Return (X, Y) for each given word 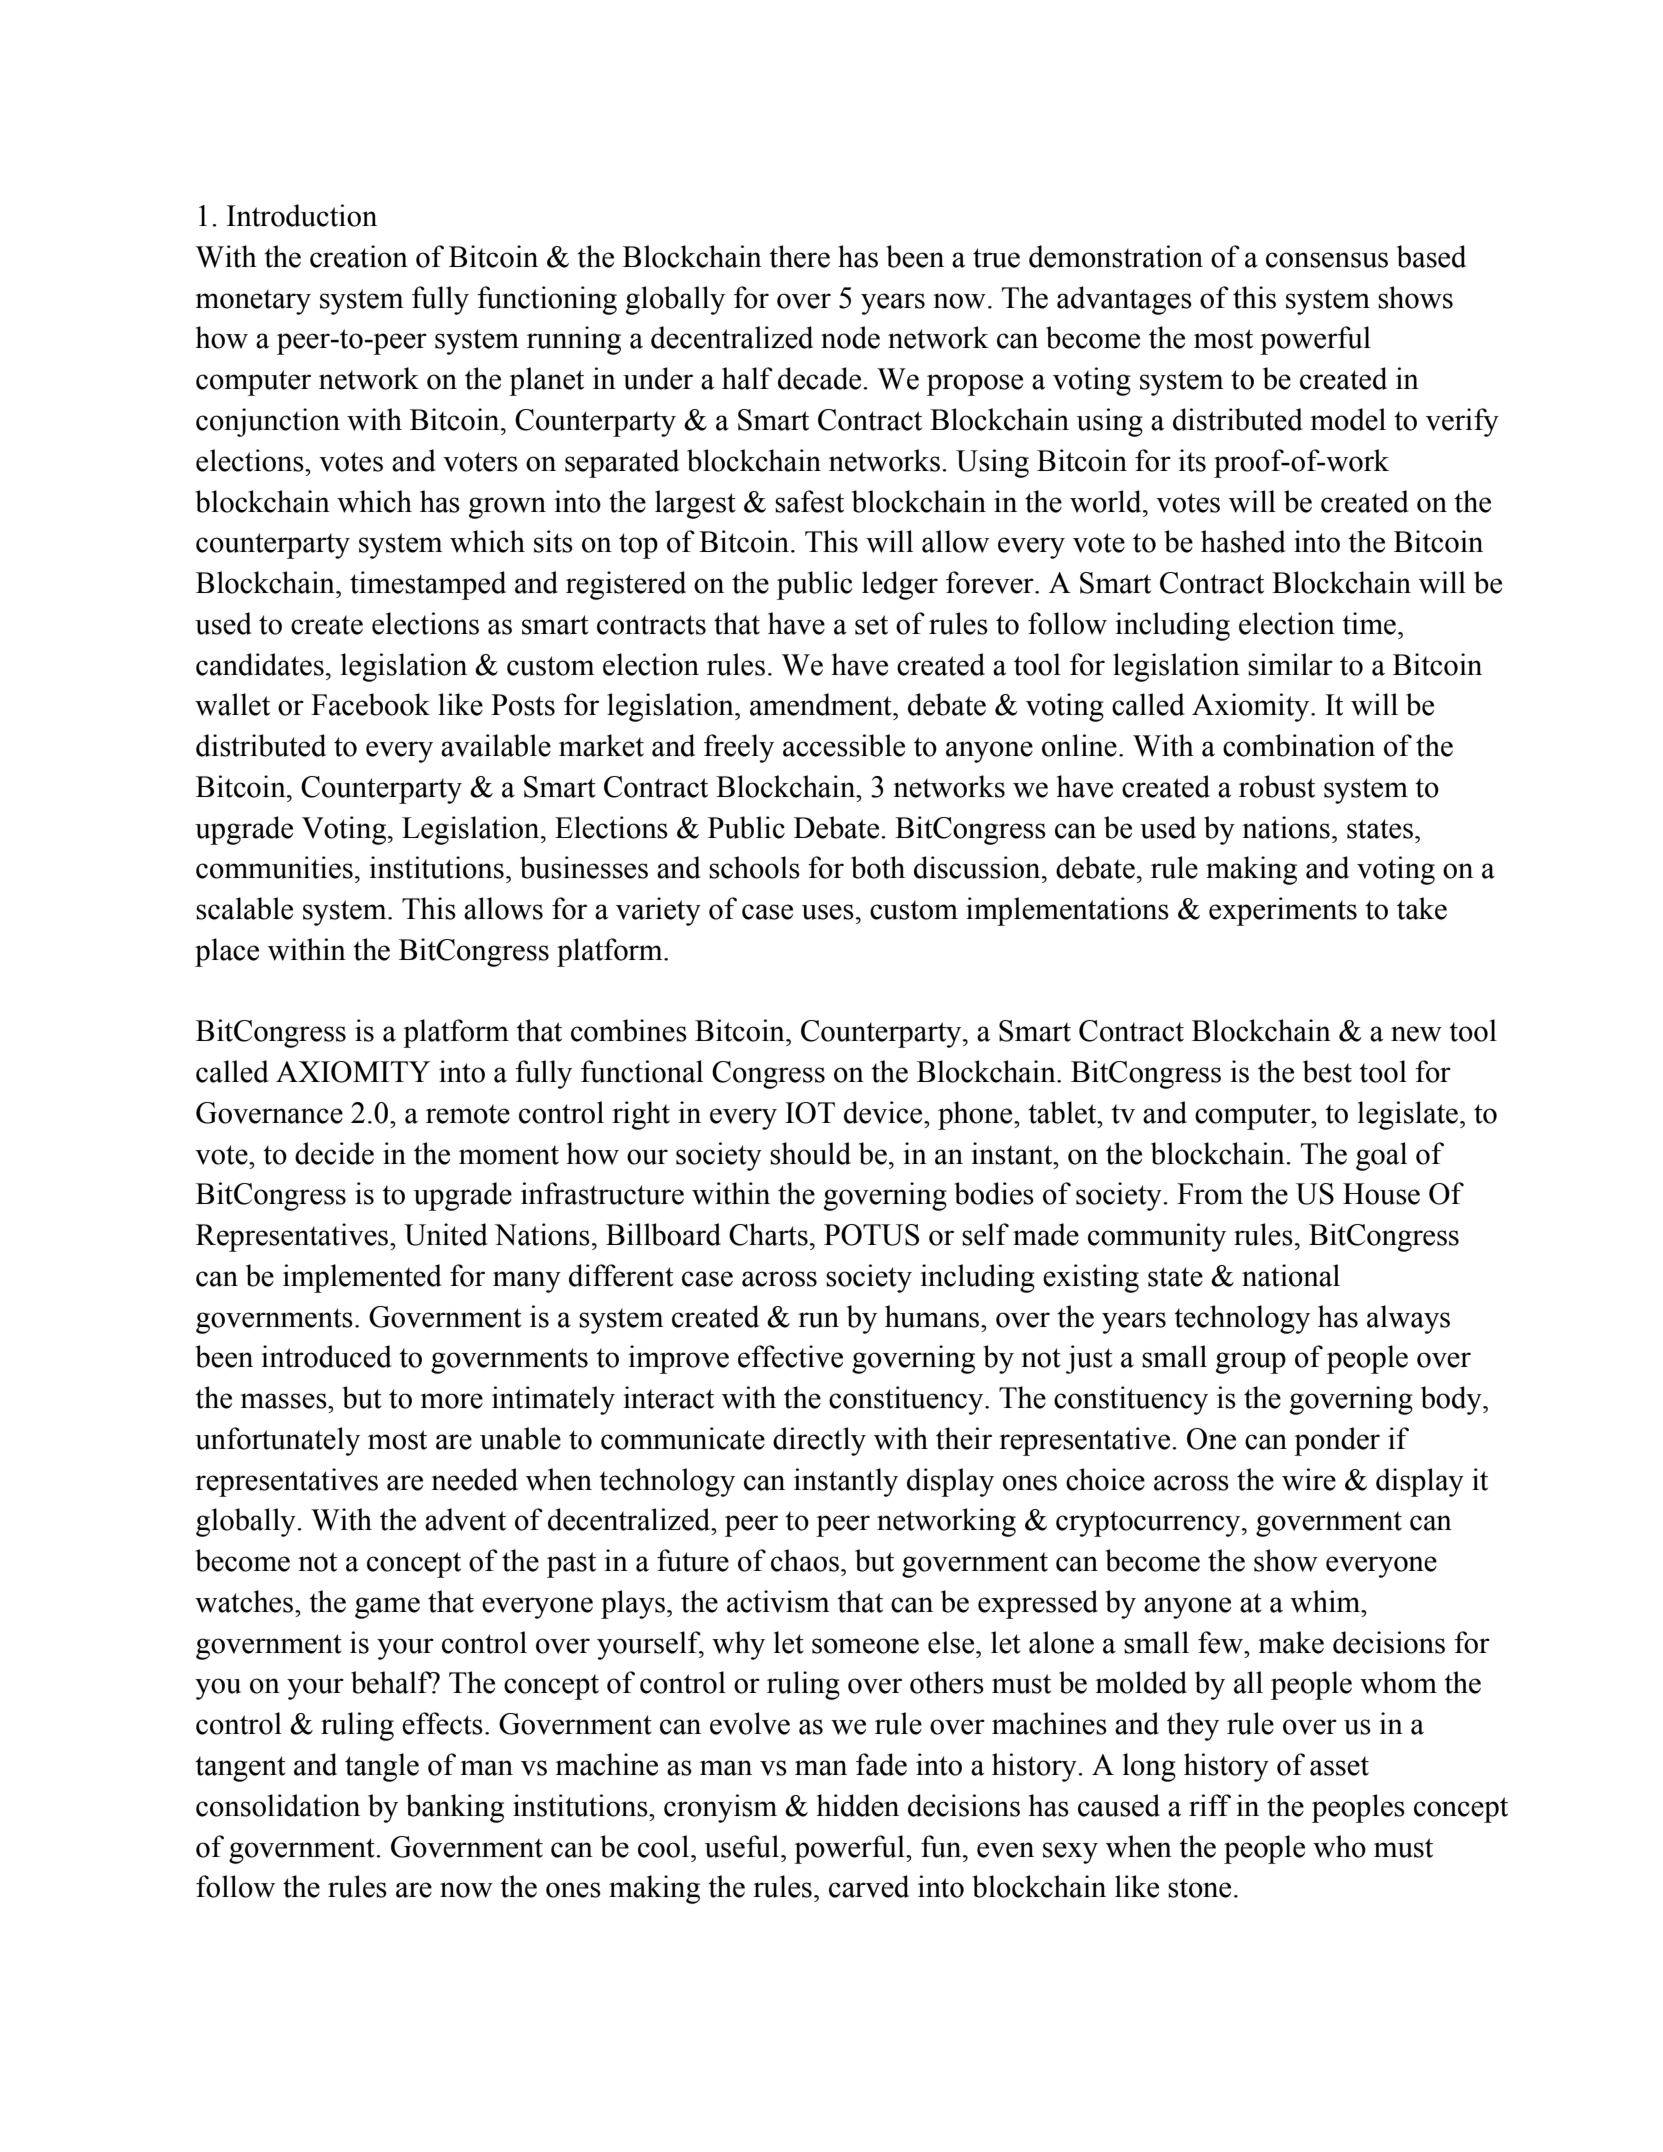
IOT (810, 1113)
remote (468, 1114)
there (799, 256)
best (1327, 1071)
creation (359, 256)
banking (455, 1808)
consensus (1327, 260)
